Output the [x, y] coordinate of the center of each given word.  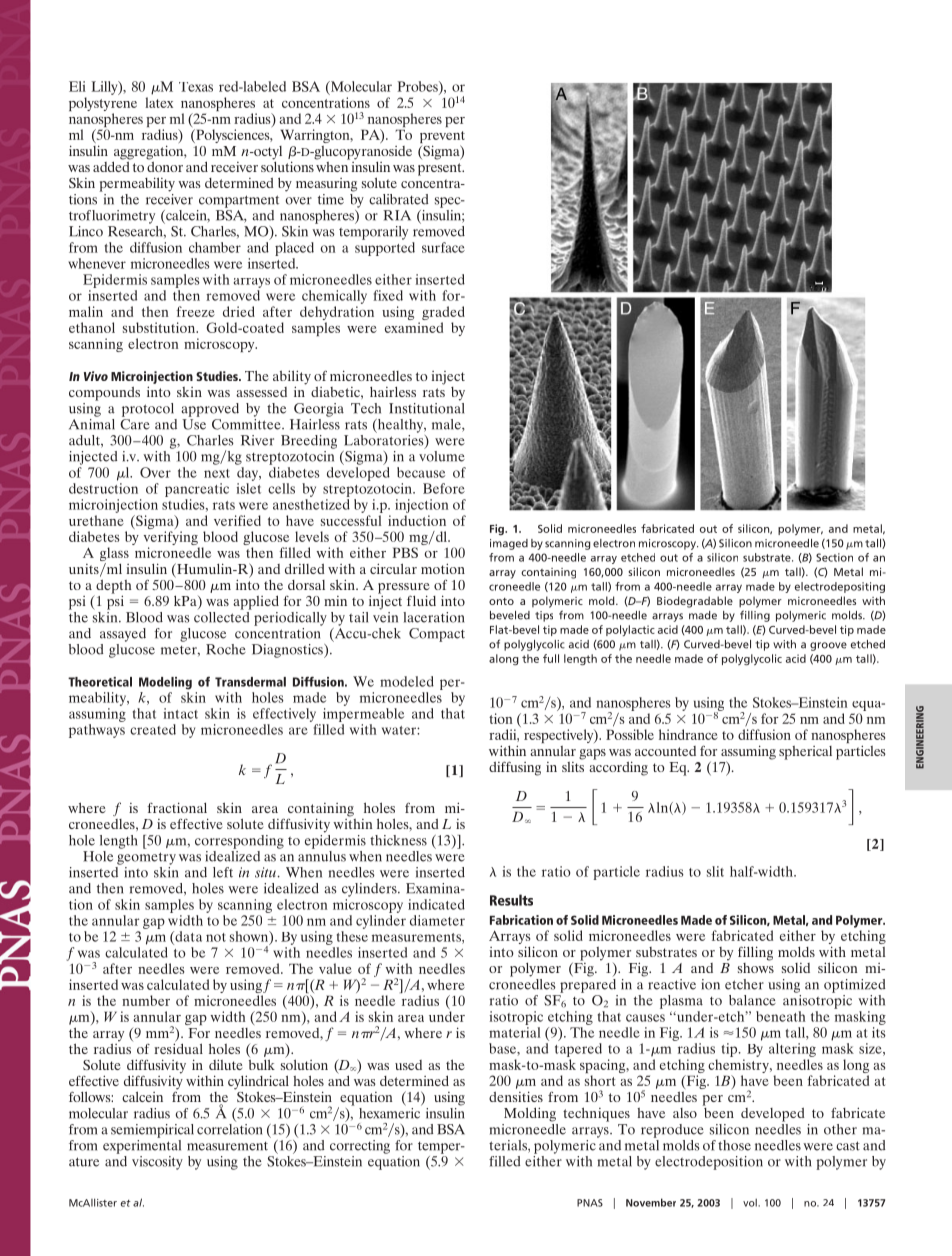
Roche [226, 649]
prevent [442, 138]
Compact [437, 635]
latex [159, 102]
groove [828, 646]
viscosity [157, 1163]
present [441, 169]
